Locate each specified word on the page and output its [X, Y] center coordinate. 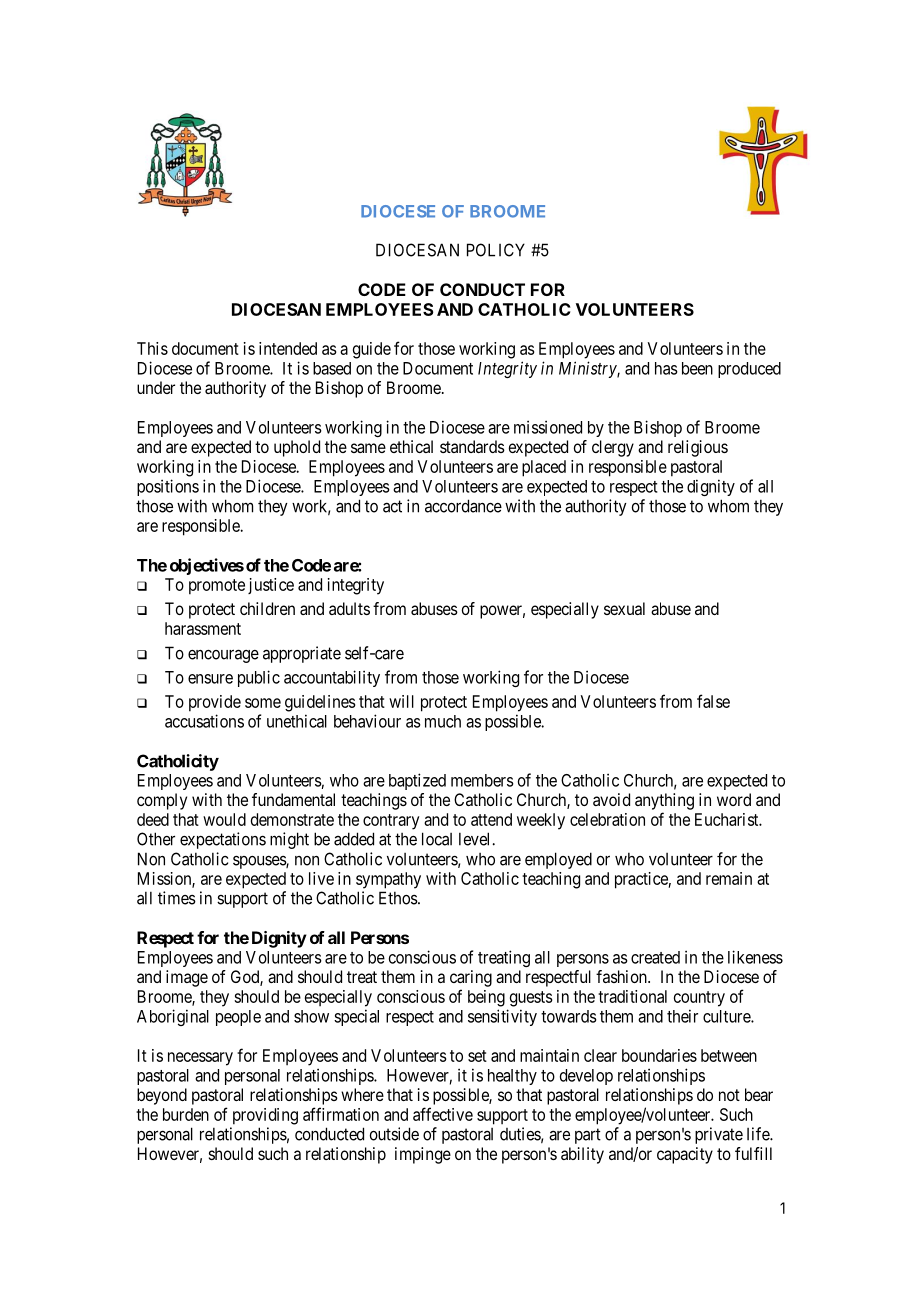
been [697, 368]
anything [664, 801]
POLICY [496, 250]
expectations [223, 840]
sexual [624, 608]
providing [265, 1116]
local [437, 839]
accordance [463, 506]
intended [288, 348]
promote [217, 587]
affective [443, 1114]
